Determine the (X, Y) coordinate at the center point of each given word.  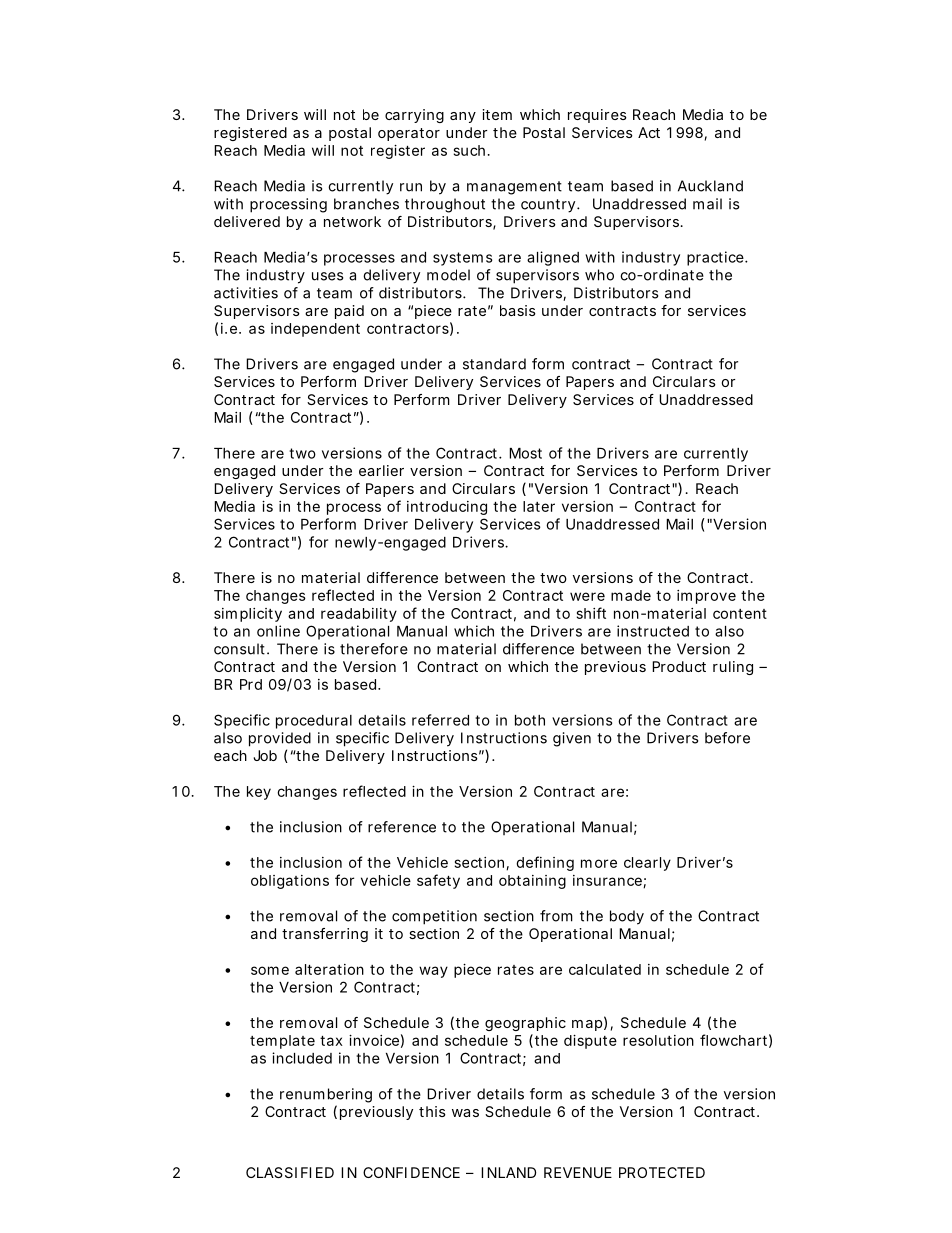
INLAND (508, 1172)
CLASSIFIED (290, 1172)
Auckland (710, 186)
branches (366, 204)
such (469, 150)
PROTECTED (662, 1172)
